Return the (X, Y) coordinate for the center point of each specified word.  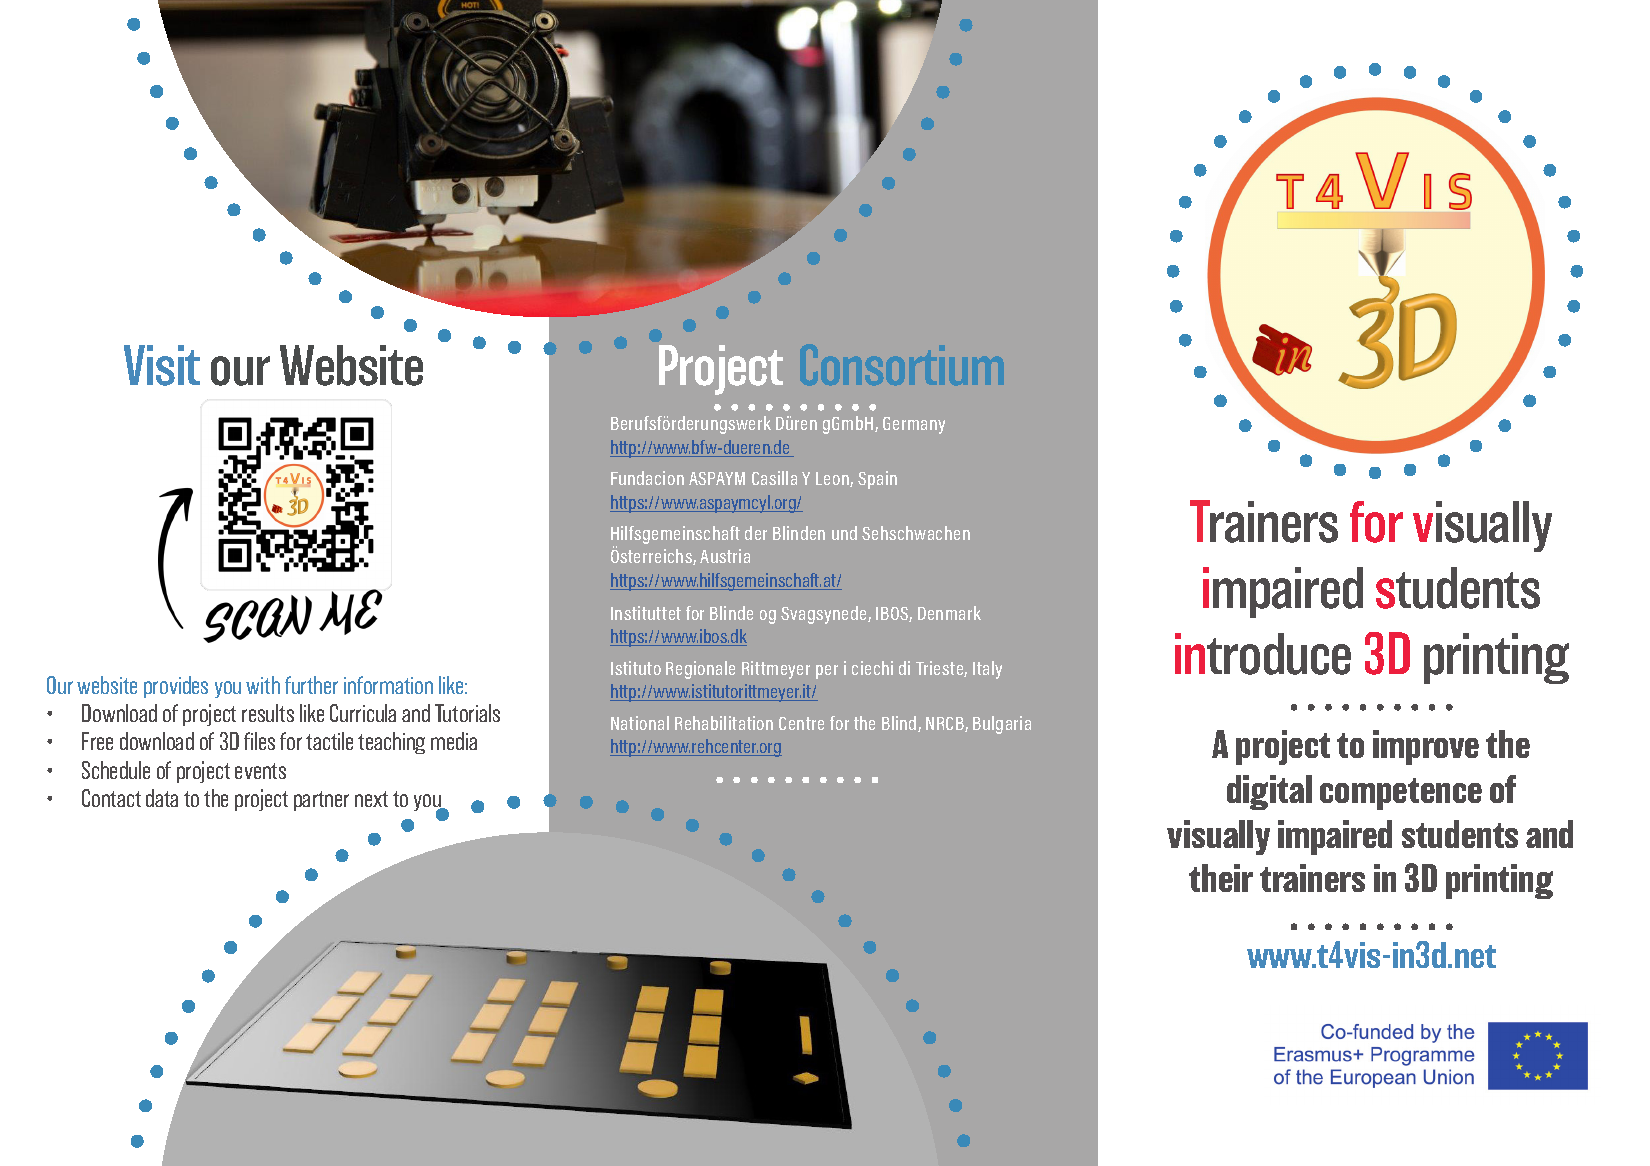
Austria (725, 556)
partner (321, 801)
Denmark (949, 613)
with (263, 685)
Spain (877, 480)
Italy (987, 670)
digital (1269, 792)
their (1221, 878)
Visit (162, 365)
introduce (1263, 654)
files (259, 741)
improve (1426, 747)
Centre (801, 723)
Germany (914, 425)
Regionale (700, 670)
